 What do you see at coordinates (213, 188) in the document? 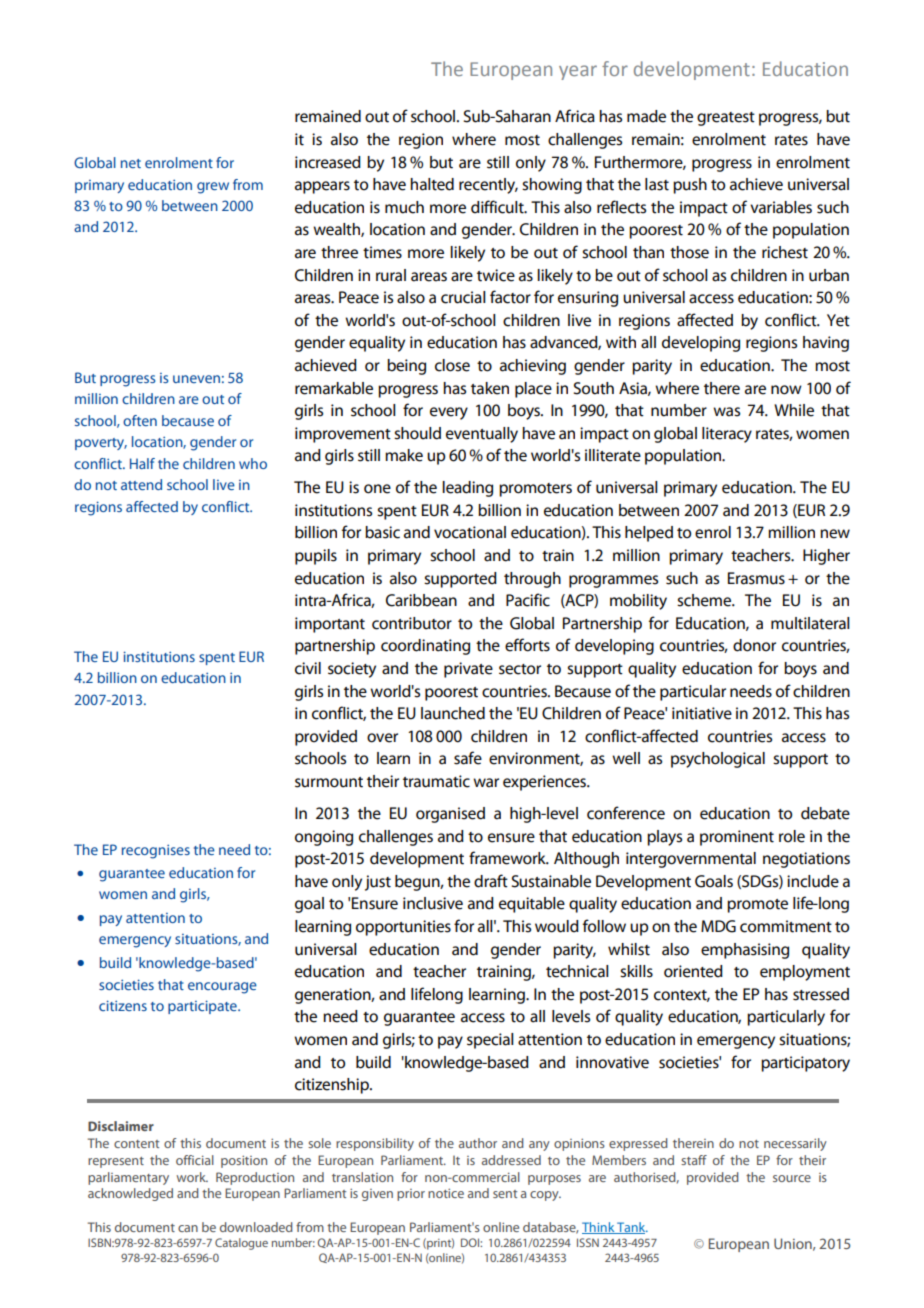
I see `grew` at bounding box center [213, 188].
